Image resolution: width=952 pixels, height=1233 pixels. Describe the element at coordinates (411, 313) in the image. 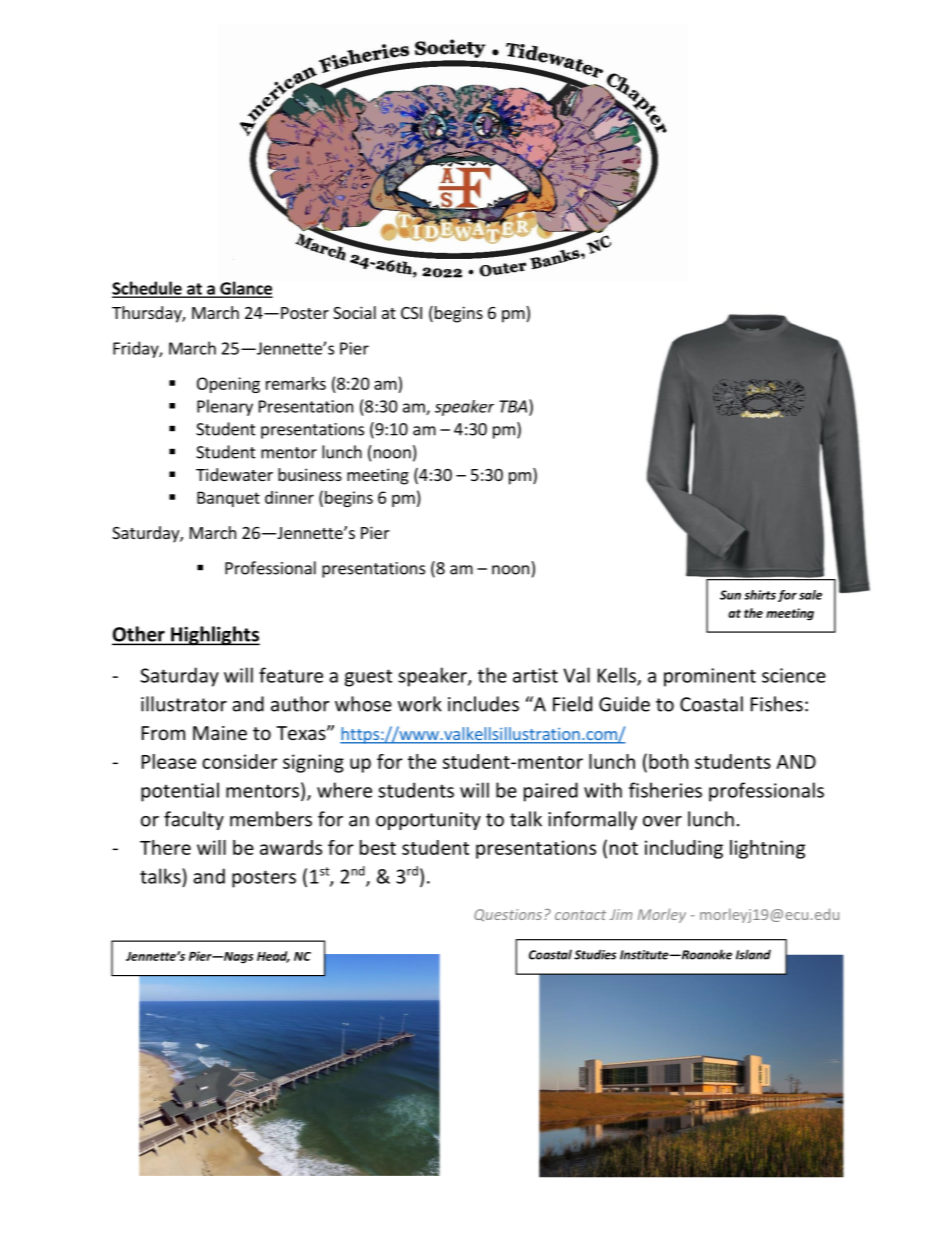

I see `CSI` at that location.
